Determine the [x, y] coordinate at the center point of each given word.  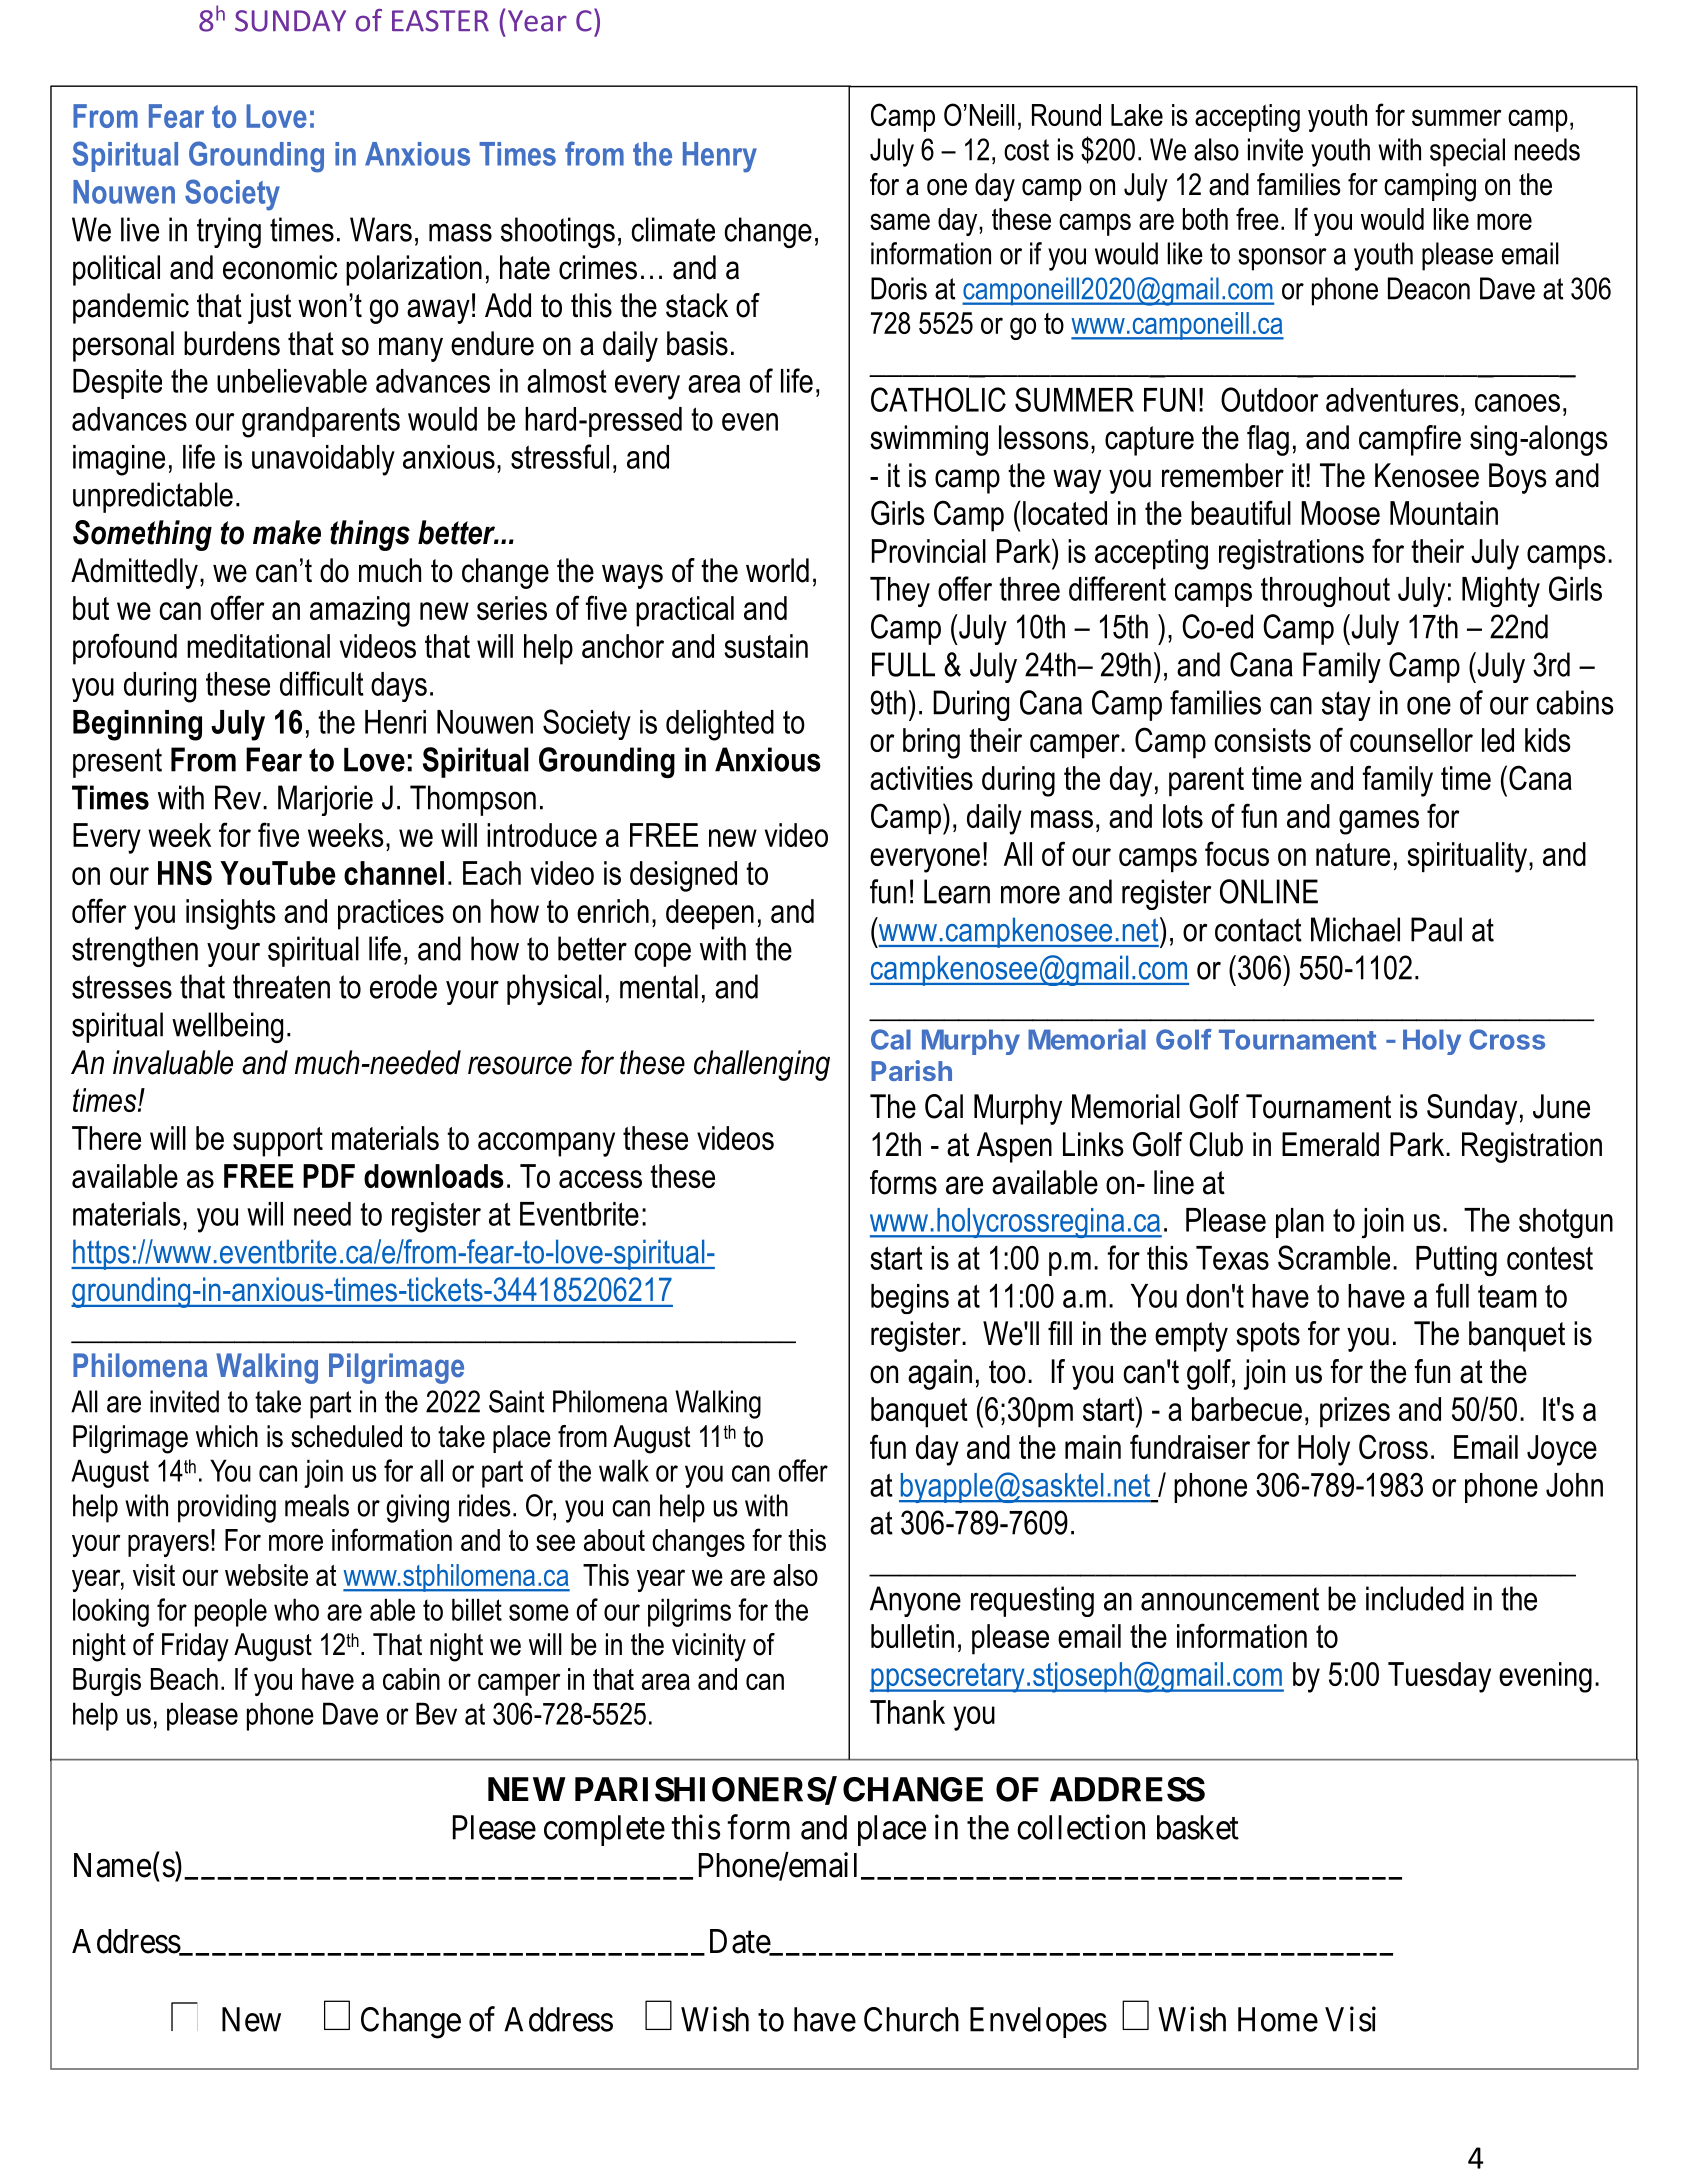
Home [1278, 2019]
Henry [720, 157]
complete [604, 1830]
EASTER [440, 21]
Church [911, 2019]
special [1467, 152]
